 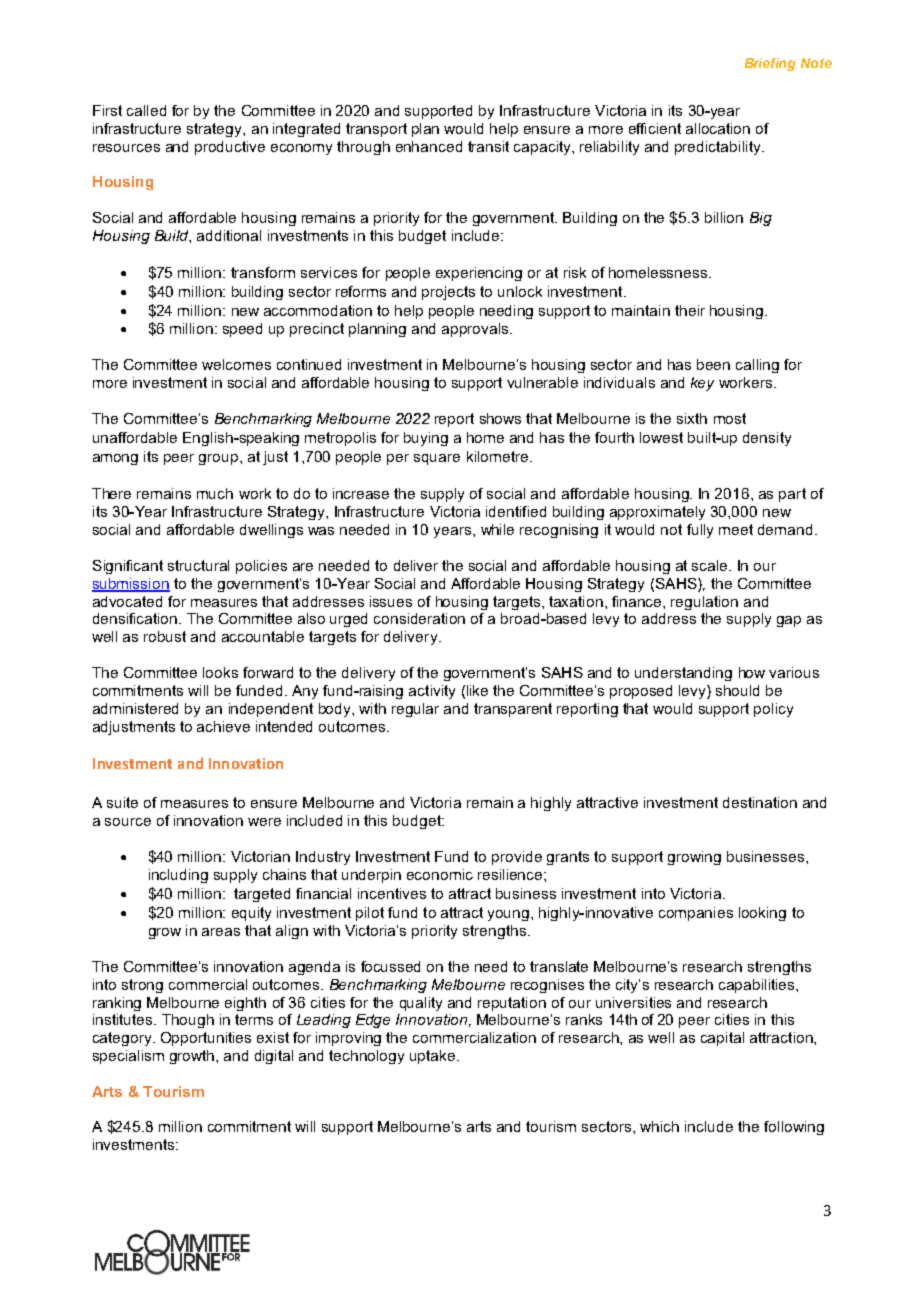 I want to click on looking, so click(x=762, y=914).
